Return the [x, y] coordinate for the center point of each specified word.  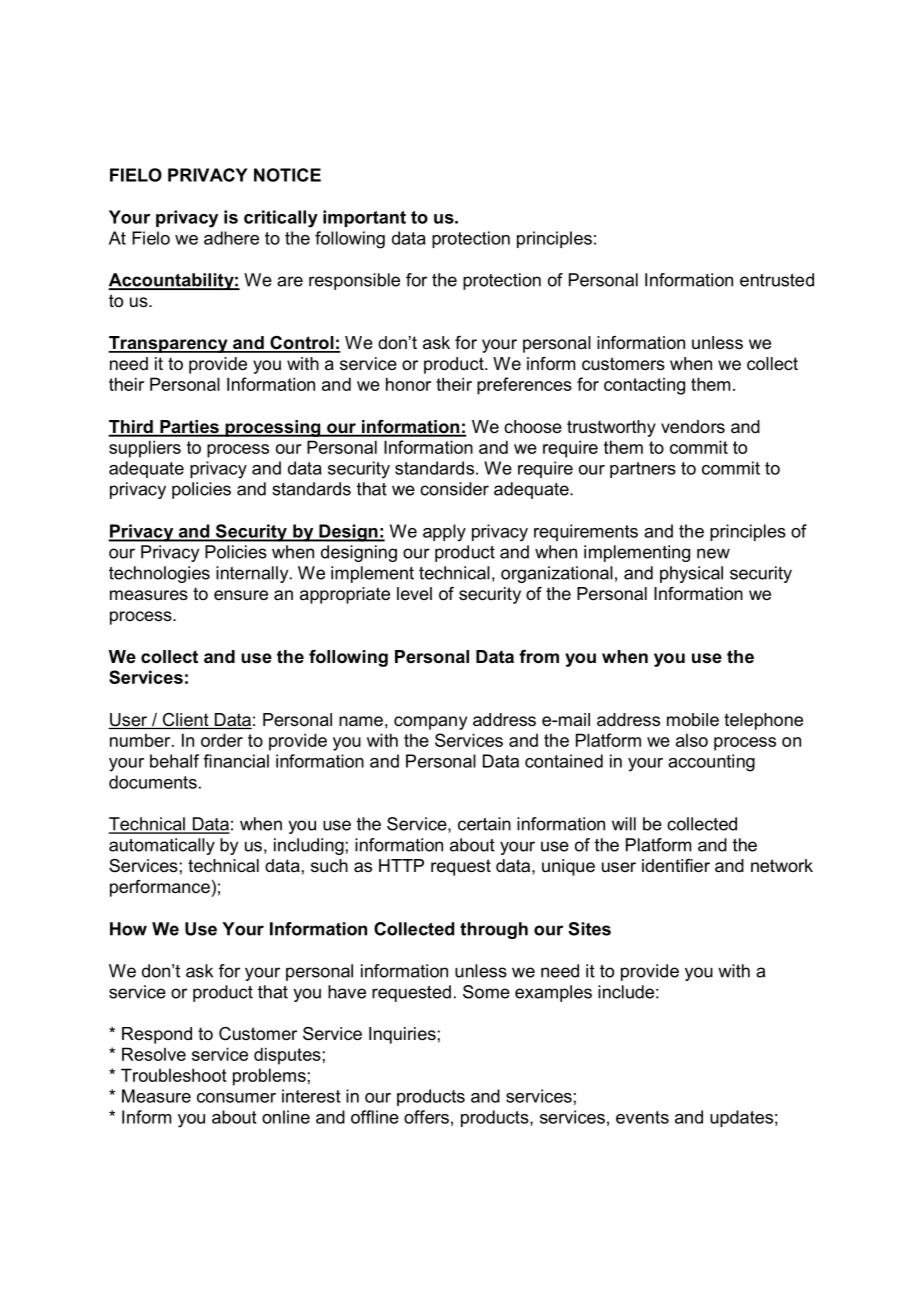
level [414, 593]
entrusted [777, 280]
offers [426, 1117]
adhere [231, 238]
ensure [241, 595]
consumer [236, 1098]
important [364, 218]
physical [691, 574]
